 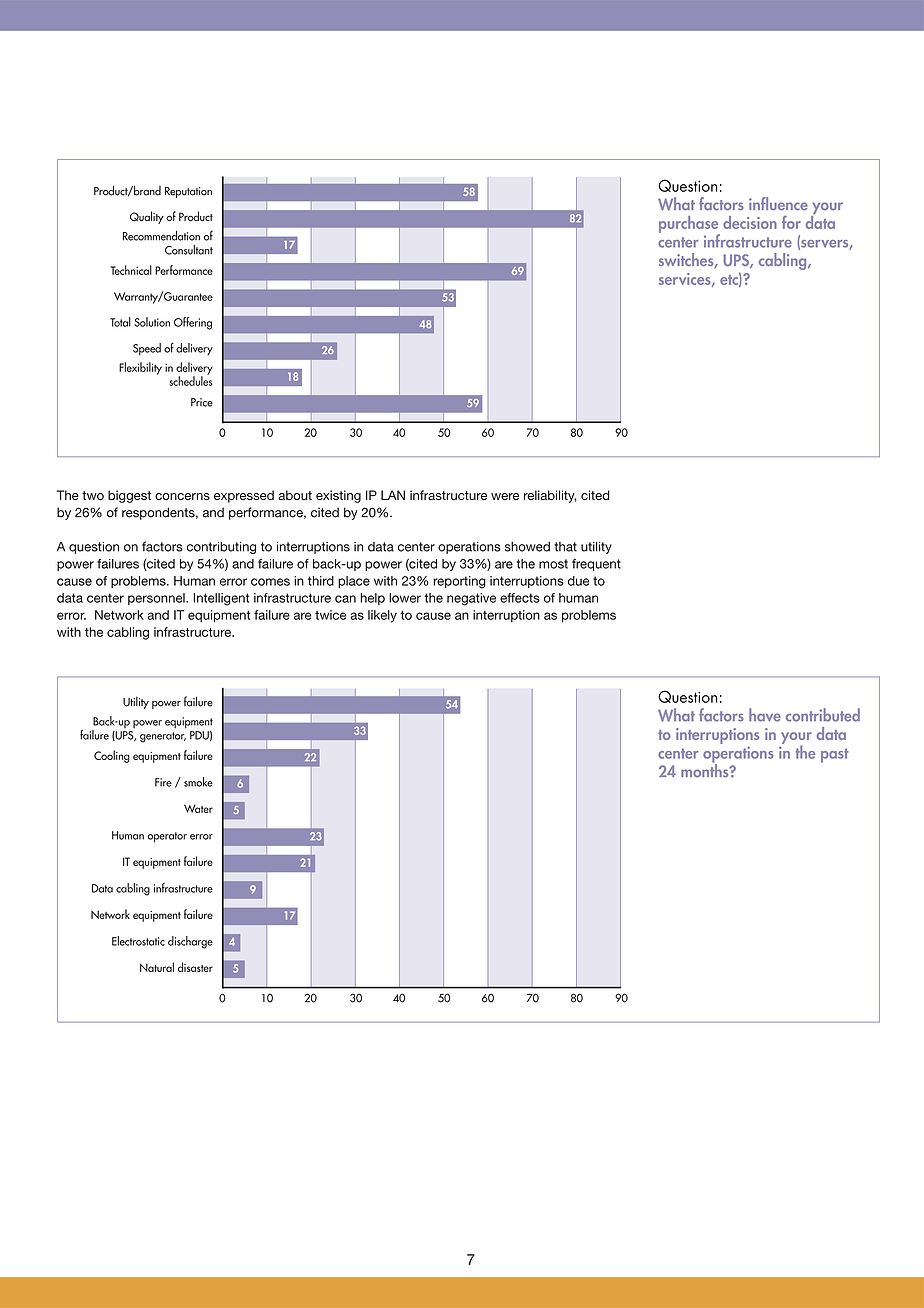 I want to click on Reputation, so click(x=188, y=192).
